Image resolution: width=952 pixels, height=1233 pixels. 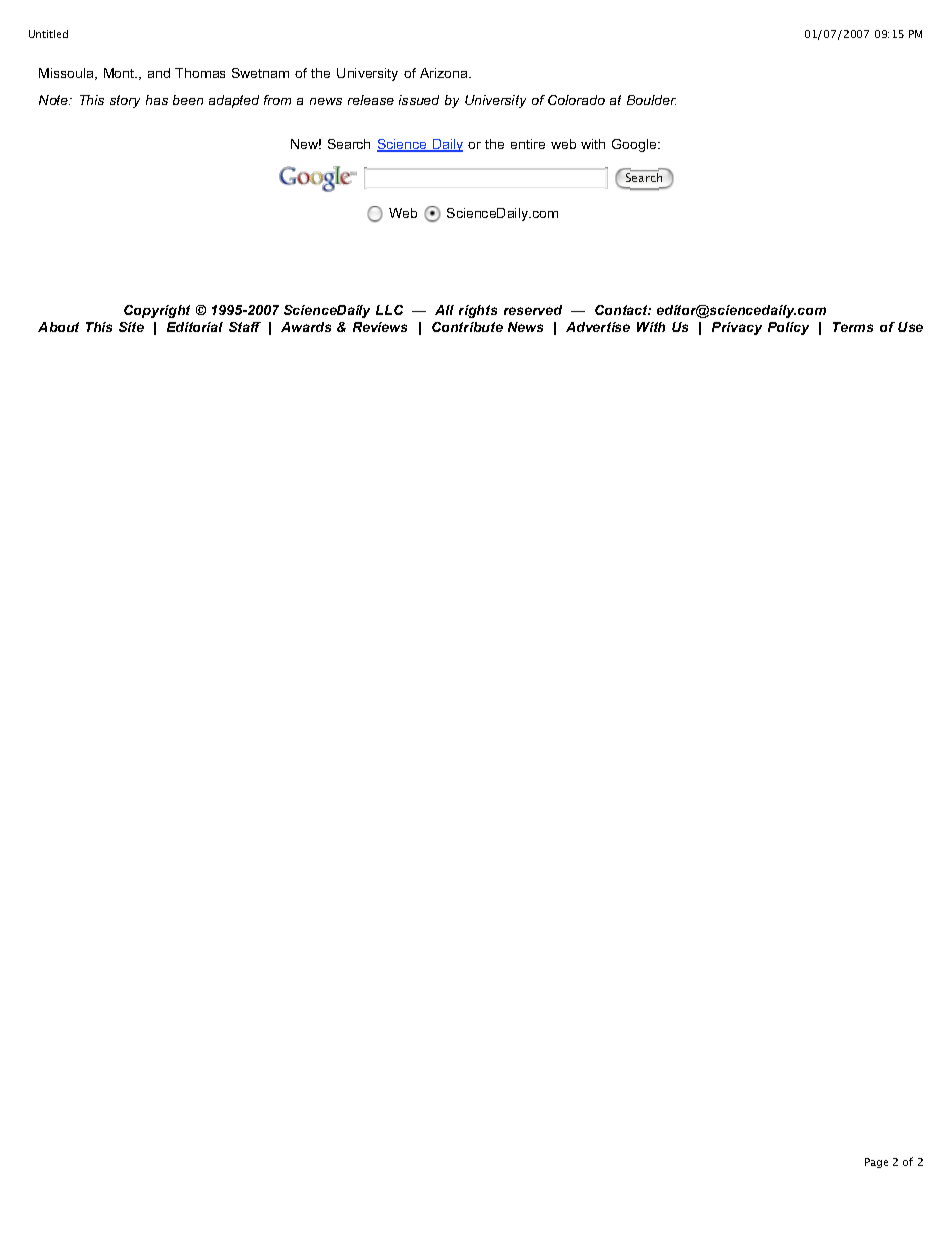 What do you see at coordinates (159, 73) in the screenshot?
I see `and` at bounding box center [159, 73].
